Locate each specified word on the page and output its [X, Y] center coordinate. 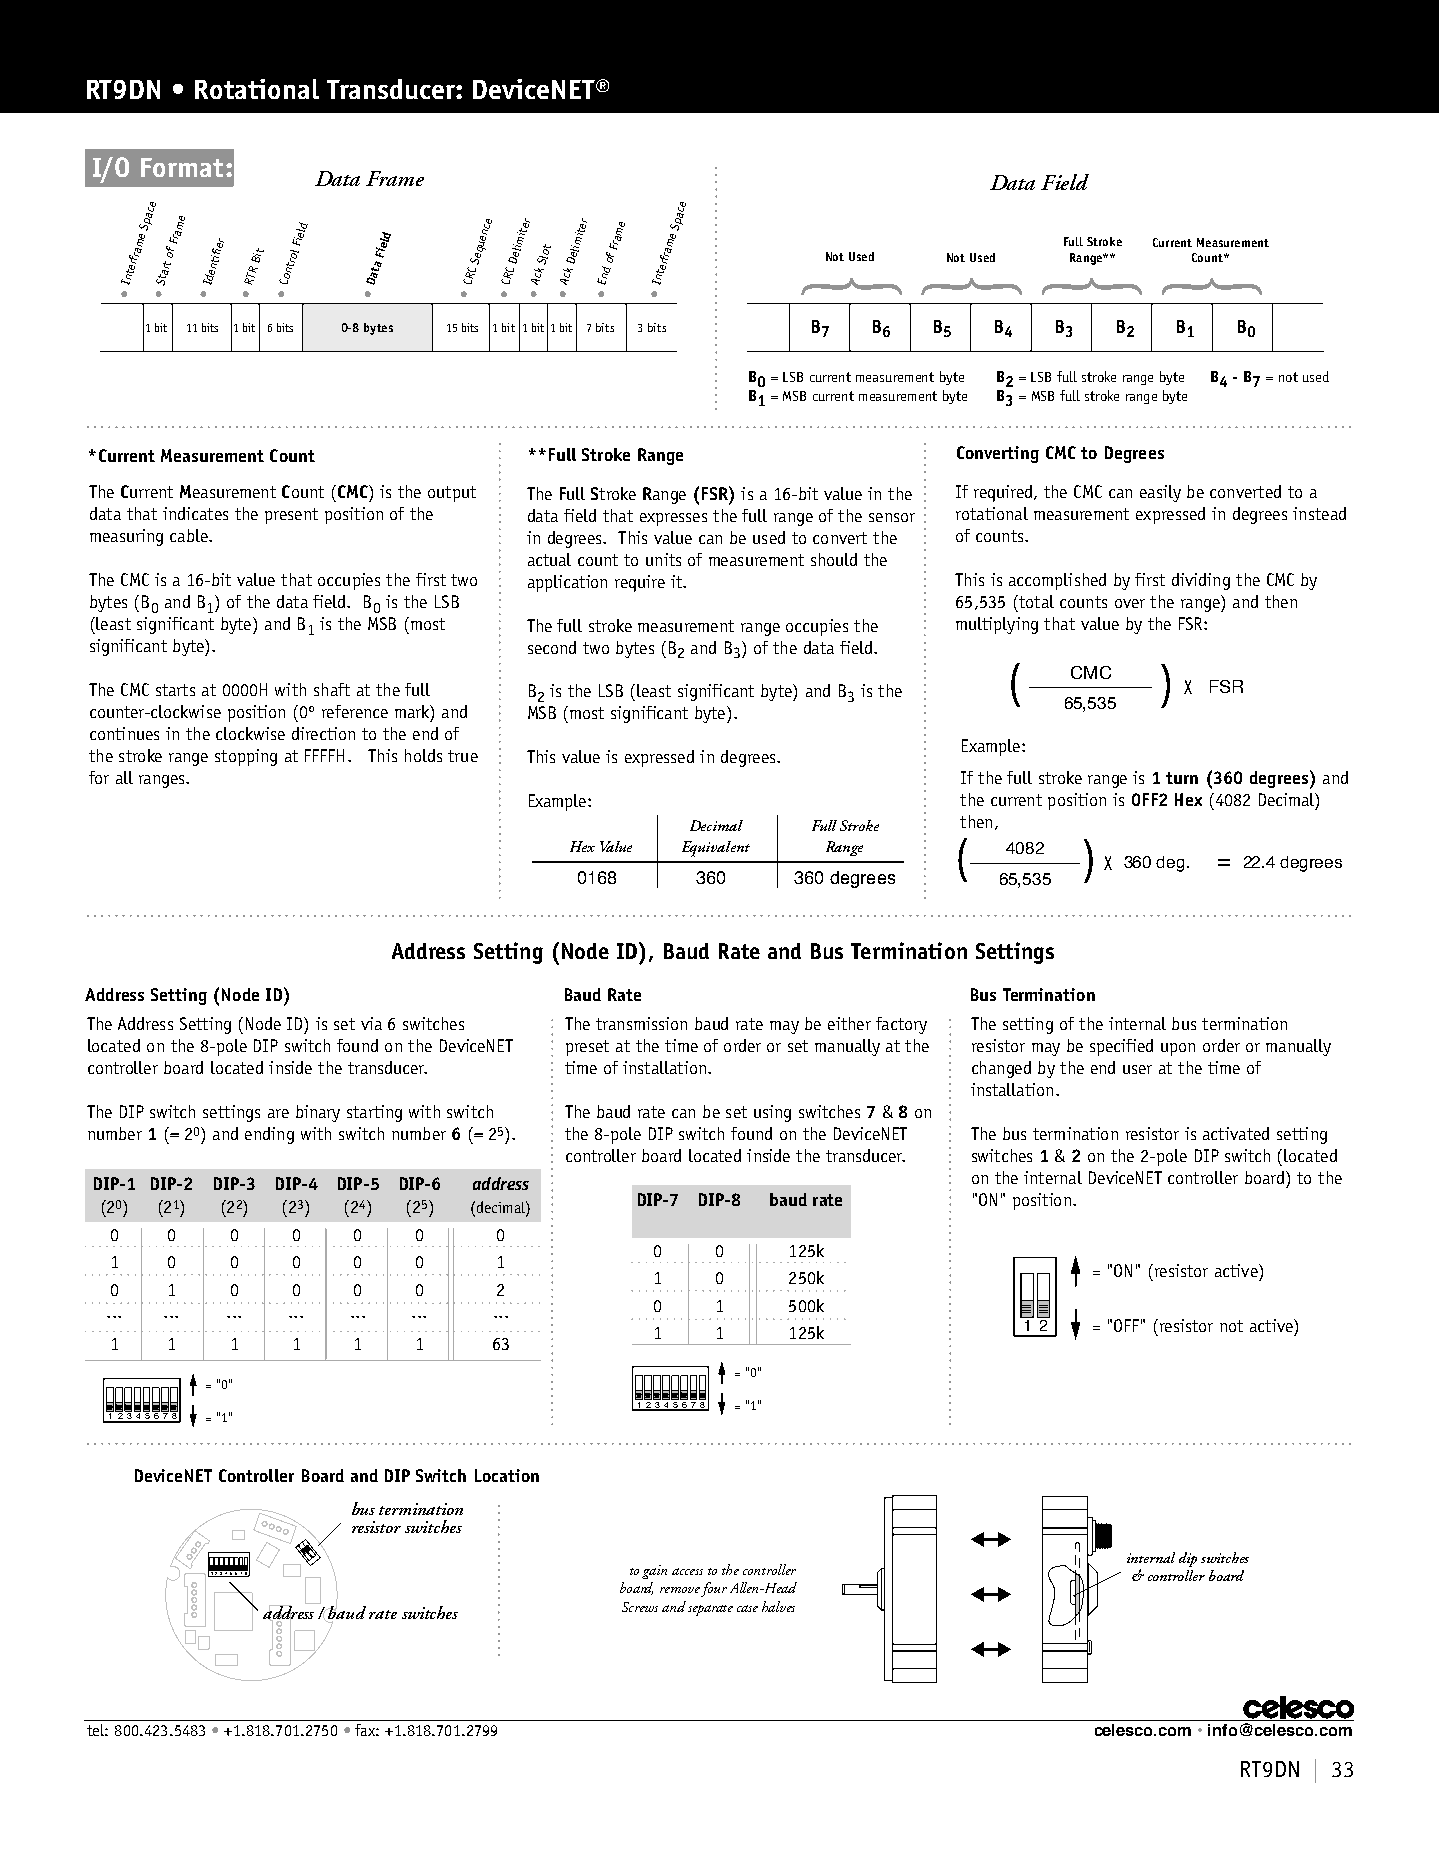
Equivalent [716, 849]
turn [1182, 778]
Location [507, 1475]
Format [182, 167]
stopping [246, 757]
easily [1160, 493]
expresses [673, 519]
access [687, 1571]
